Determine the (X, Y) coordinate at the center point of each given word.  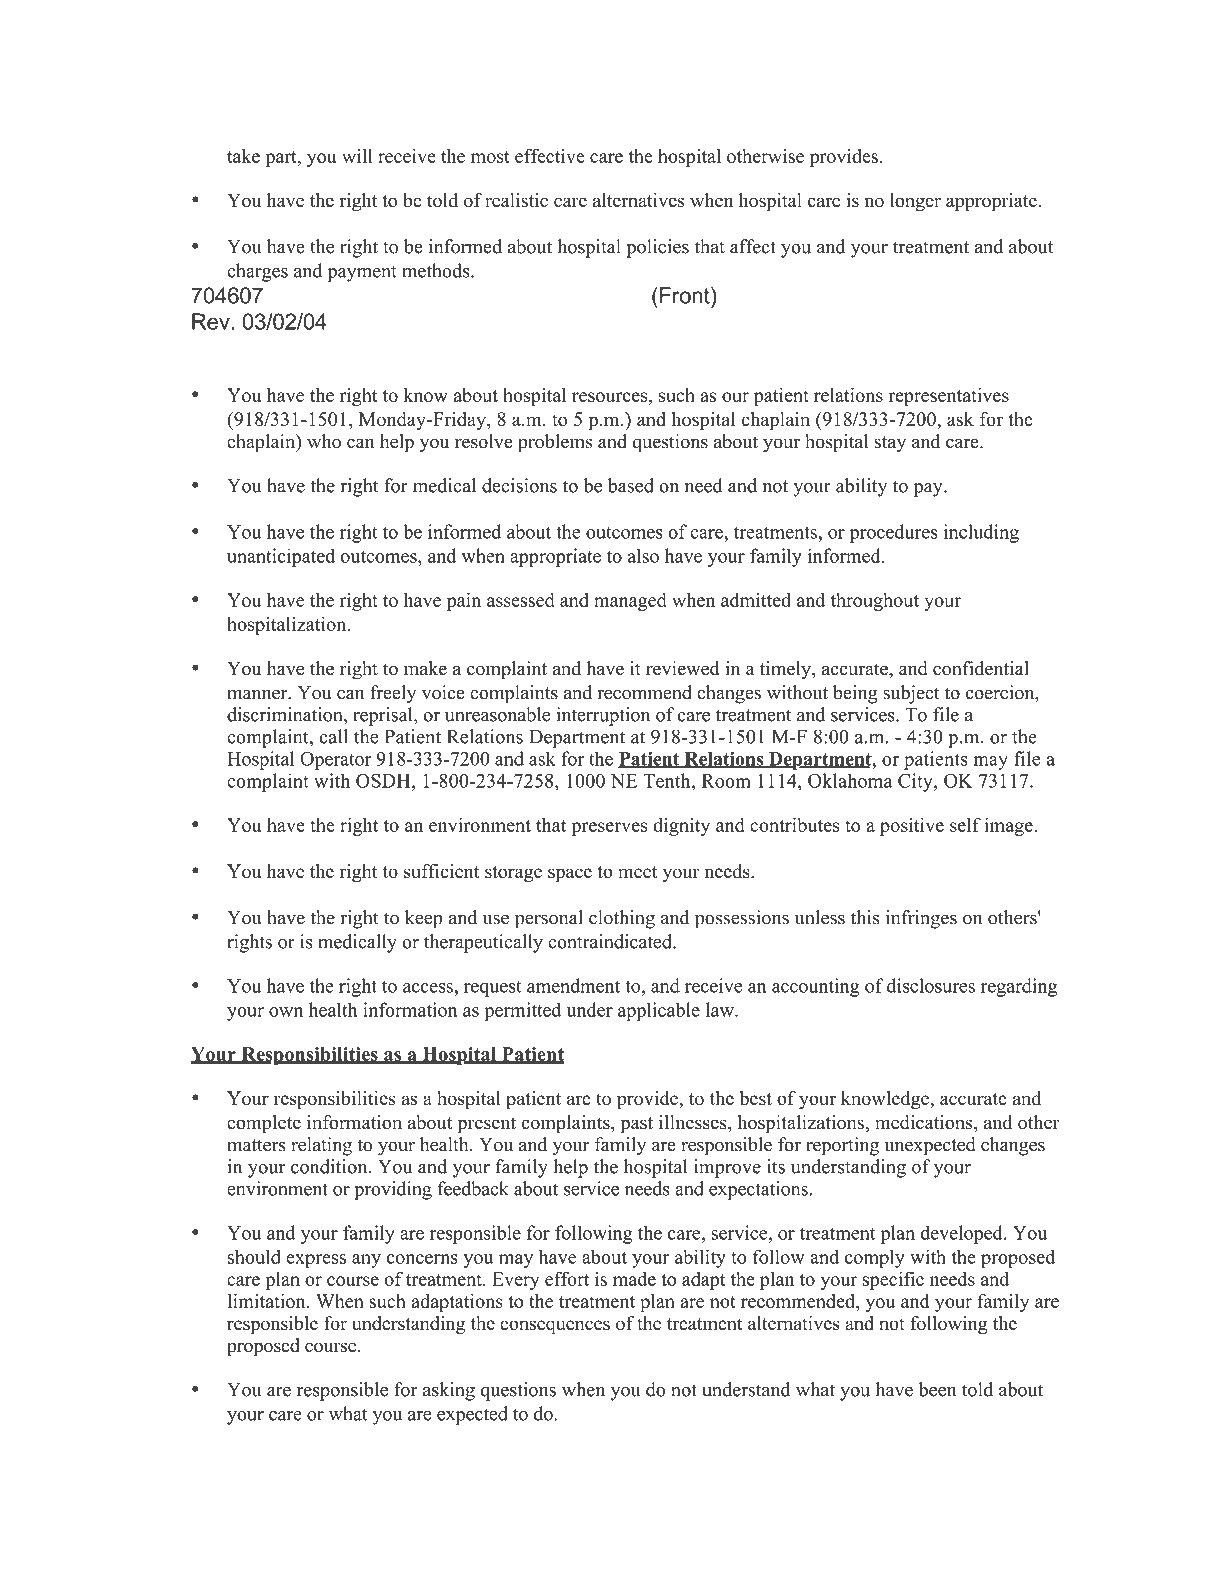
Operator (336, 760)
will (357, 155)
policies (657, 248)
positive (912, 826)
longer (915, 202)
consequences (555, 1327)
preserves (609, 829)
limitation (268, 1301)
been (937, 1389)
